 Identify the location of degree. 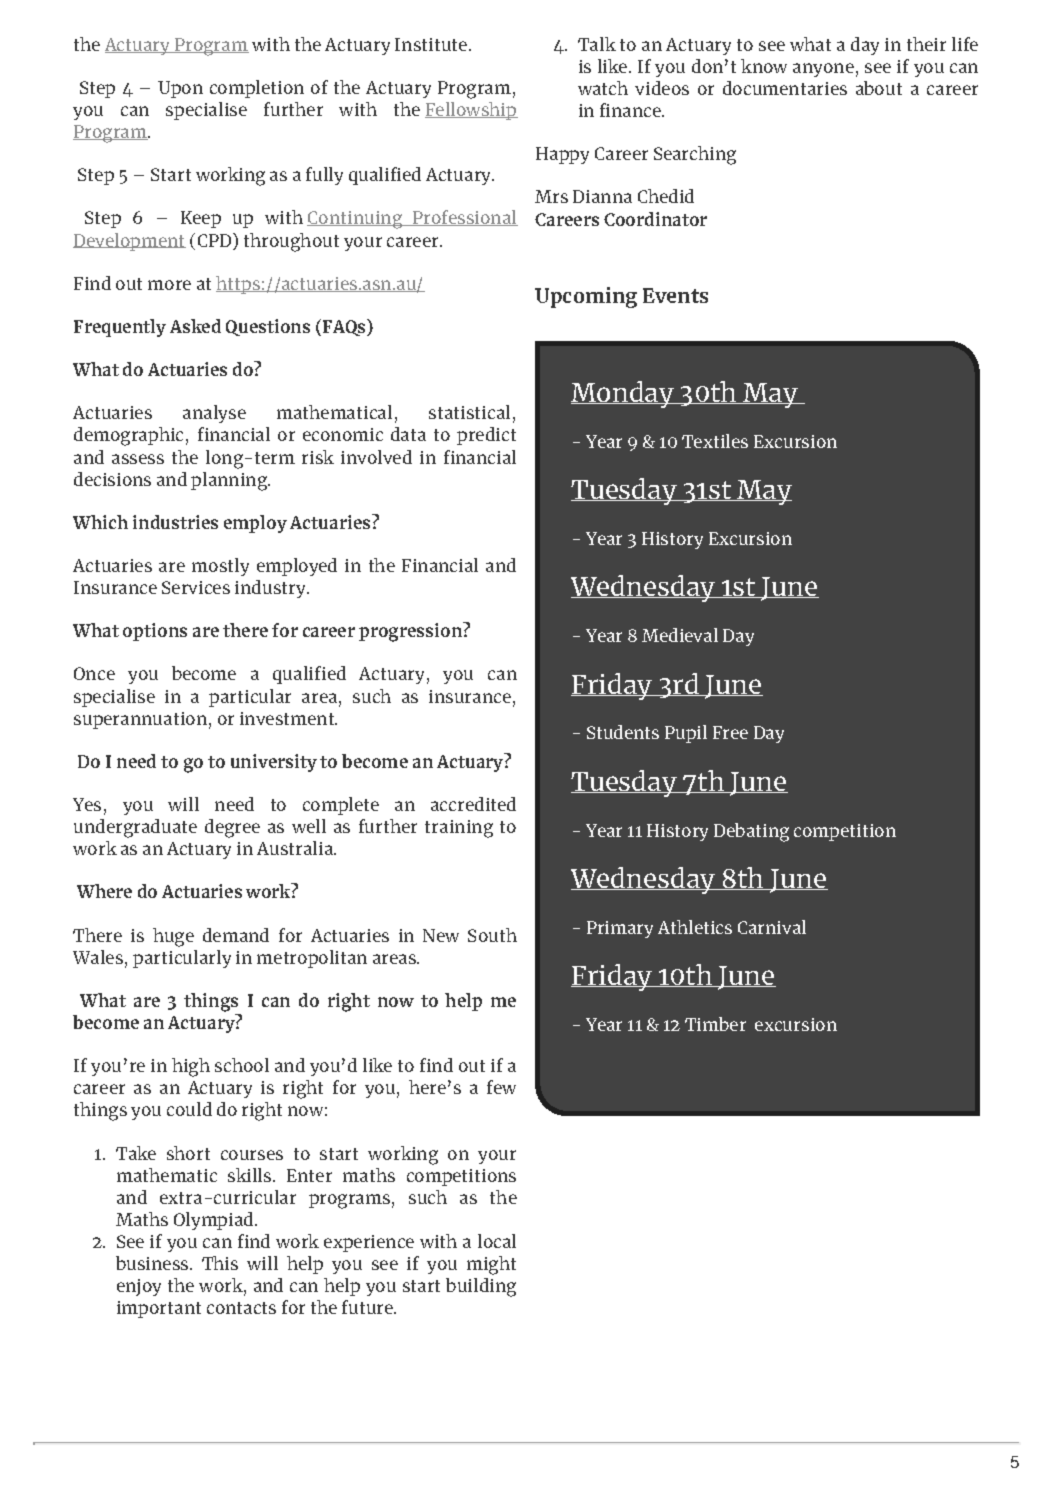
(232, 828).
